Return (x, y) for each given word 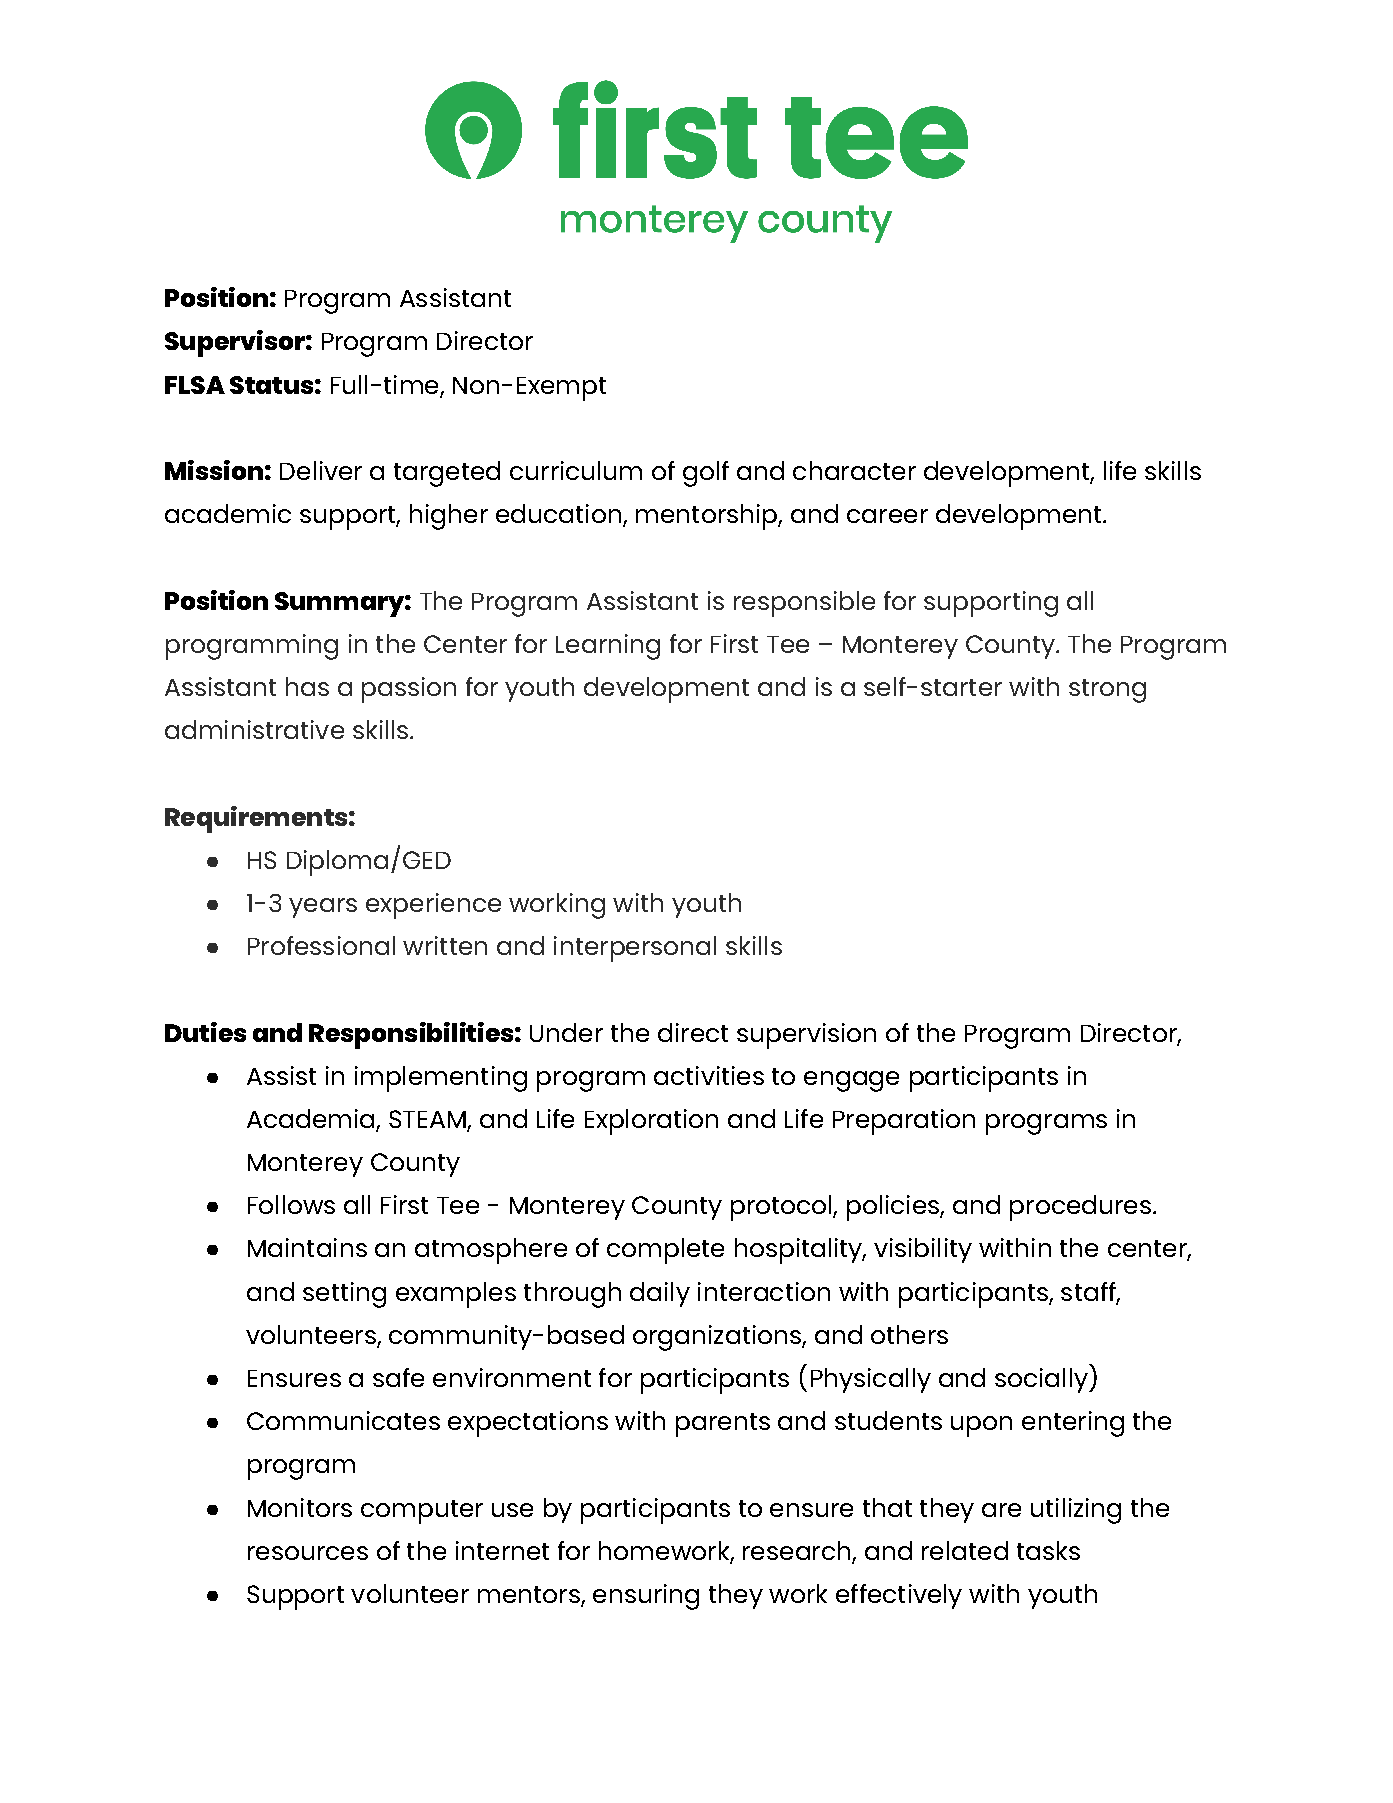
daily (660, 1294)
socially (1042, 1380)
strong (1107, 691)
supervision (806, 1036)
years (323, 908)
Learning (608, 647)
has (307, 686)
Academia (312, 1120)
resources (308, 1553)
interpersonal (635, 949)
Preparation (904, 1122)
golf (706, 474)
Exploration (651, 1122)
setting (344, 1295)
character (854, 470)
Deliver (321, 470)
